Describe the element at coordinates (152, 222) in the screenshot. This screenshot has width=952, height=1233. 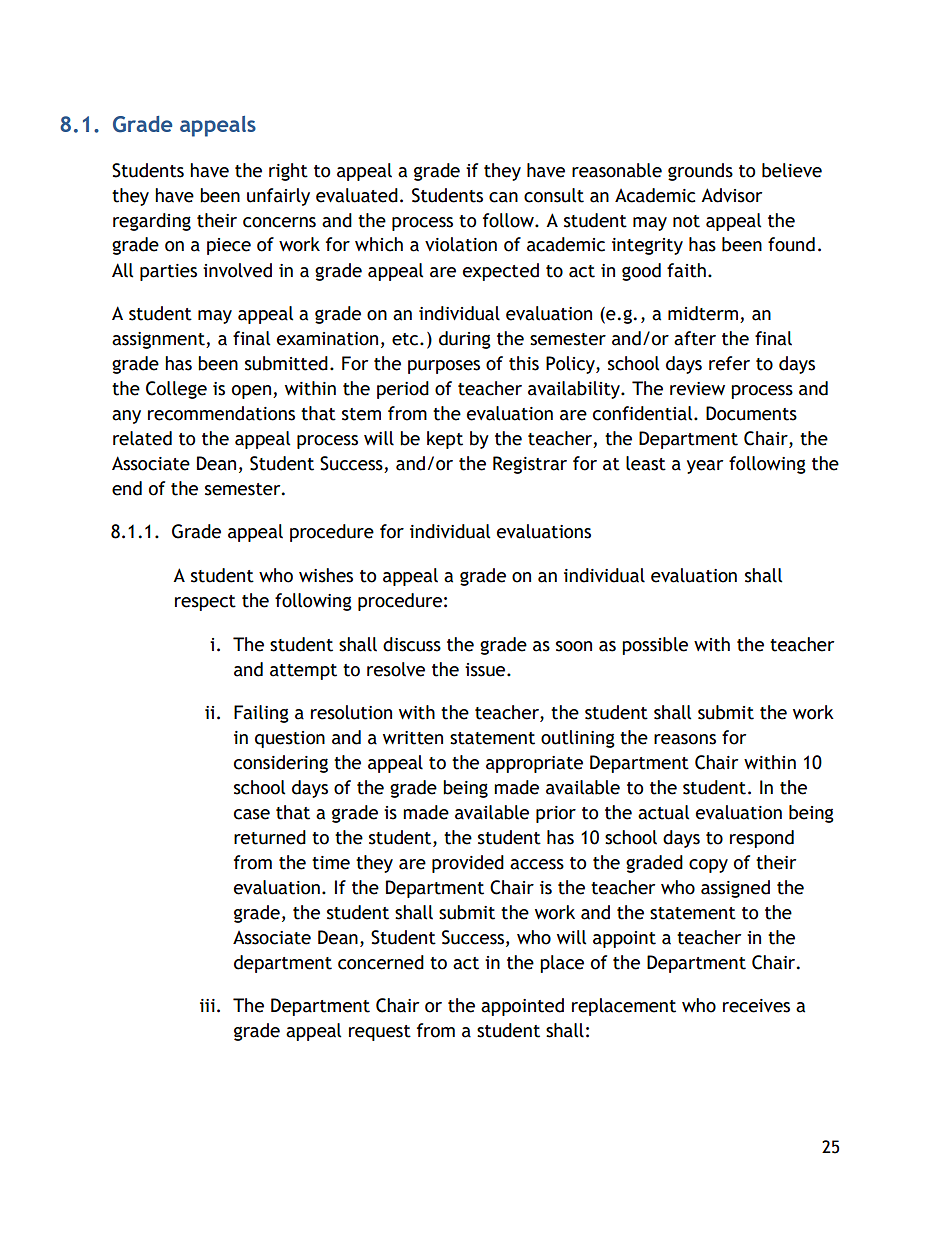
I see `regarding` at that location.
